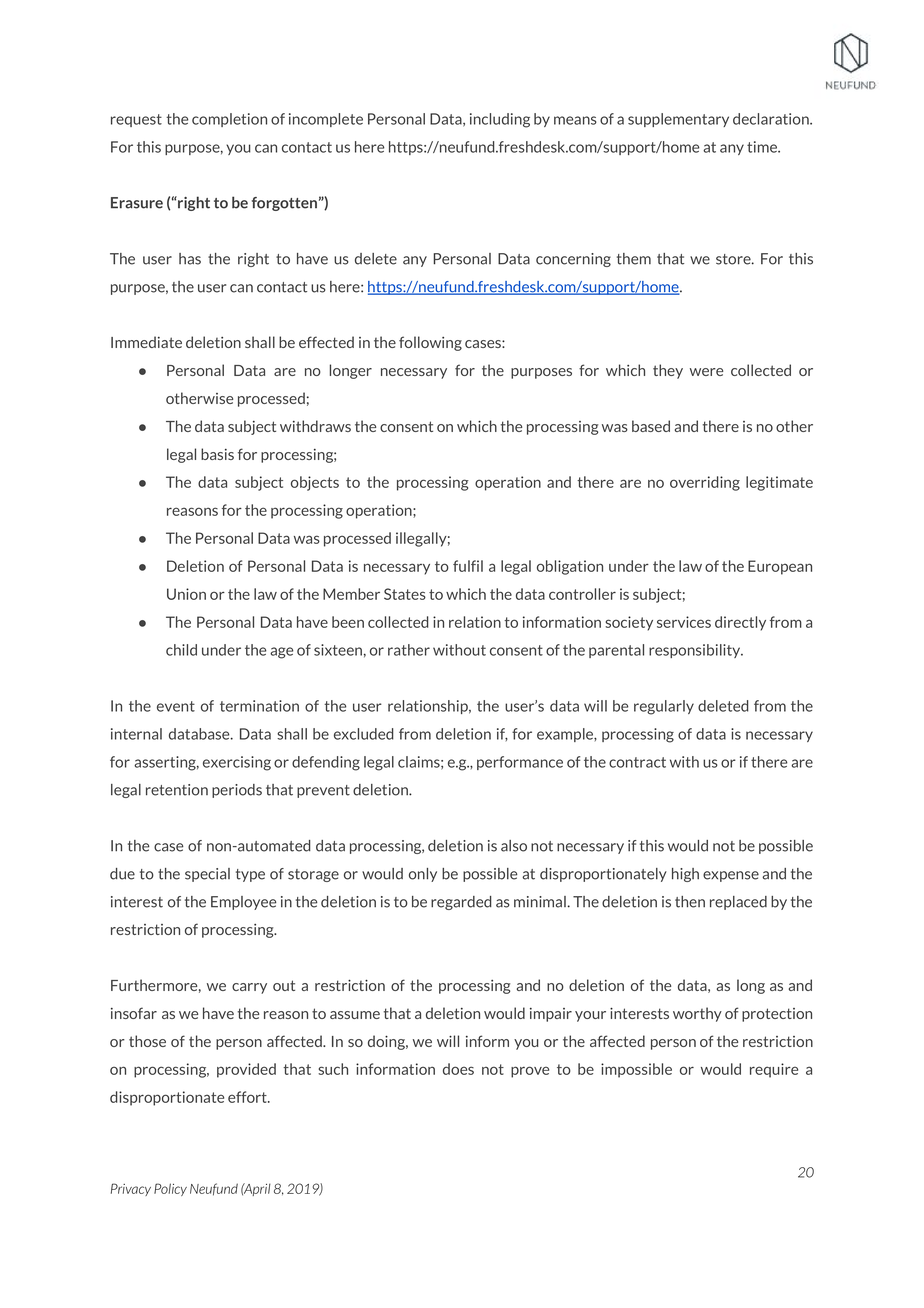  Describe the element at coordinates (500, 120) in the image. I see `including` at that location.
